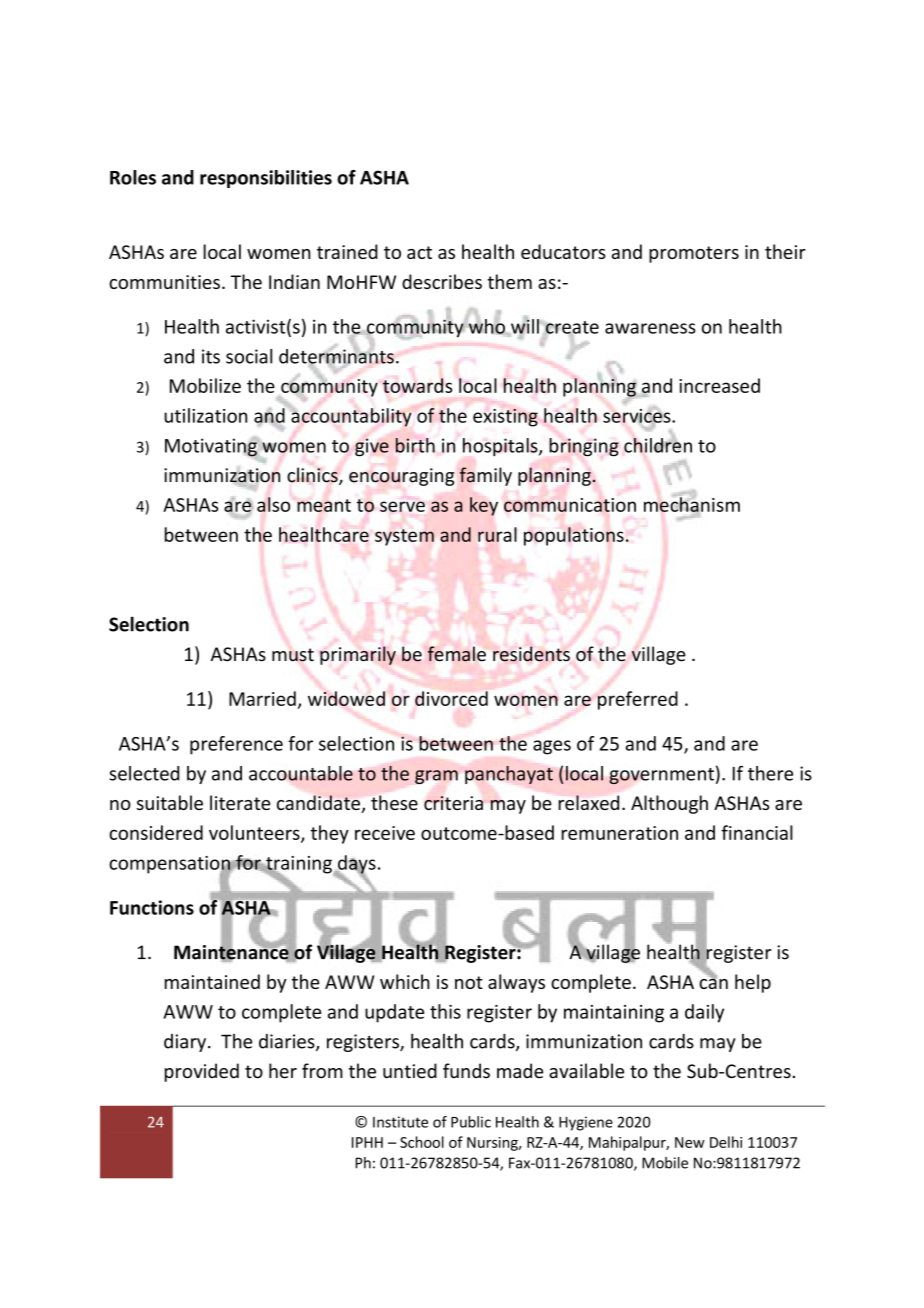  I want to click on describes, so click(442, 281).
